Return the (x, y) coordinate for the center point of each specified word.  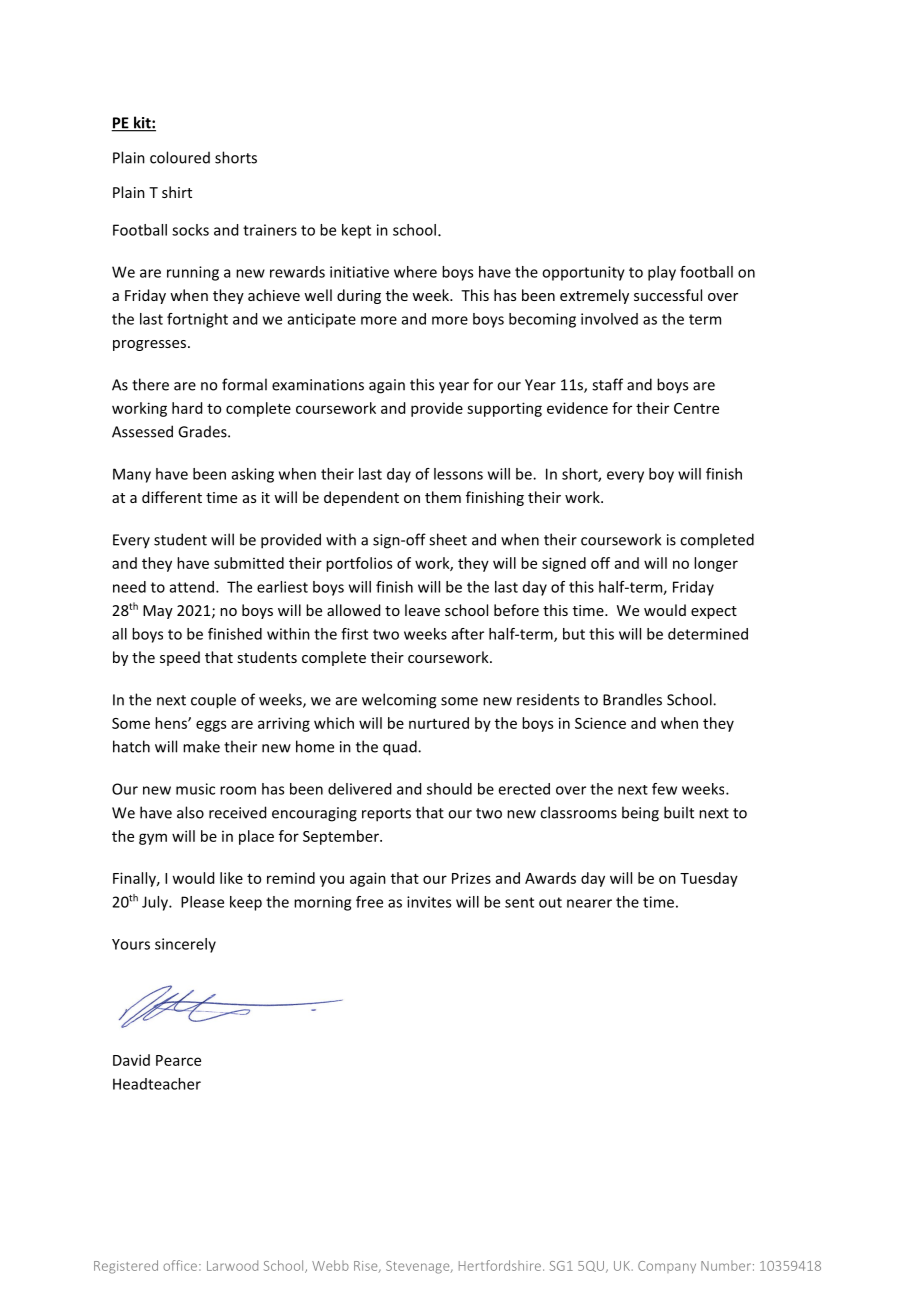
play (662, 273)
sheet (448, 539)
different (172, 497)
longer (716, 564)
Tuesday (709, 879)
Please (202, 902)
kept (356, 231)
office (180, 1265)
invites (429, 902)
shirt (177, 192)
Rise (367, 1267)
